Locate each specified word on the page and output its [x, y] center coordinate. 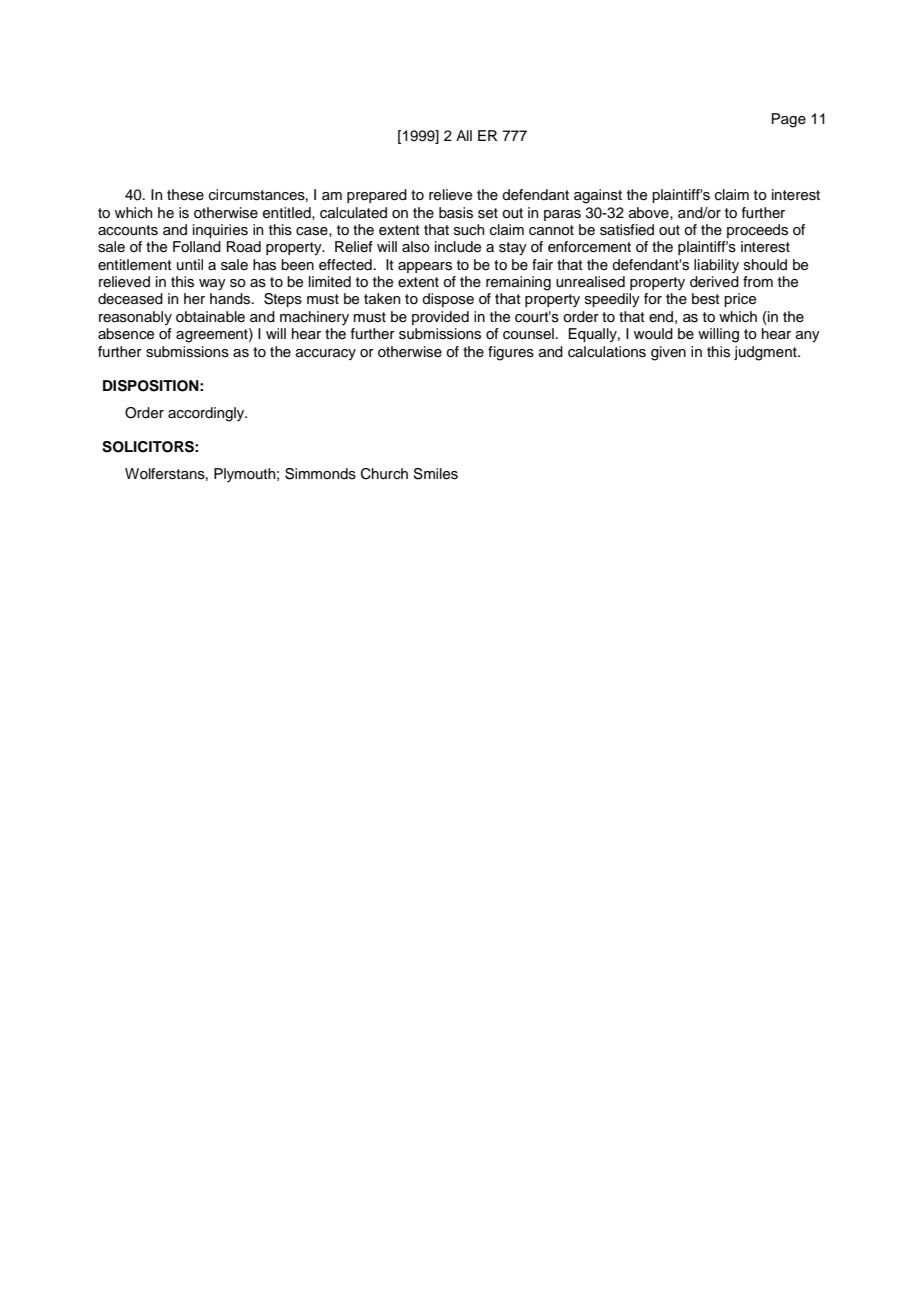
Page [789, 120]
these [185, 195]
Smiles [435, 474]
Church [384, 474]
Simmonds [320, 474]
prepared [377, 196]
